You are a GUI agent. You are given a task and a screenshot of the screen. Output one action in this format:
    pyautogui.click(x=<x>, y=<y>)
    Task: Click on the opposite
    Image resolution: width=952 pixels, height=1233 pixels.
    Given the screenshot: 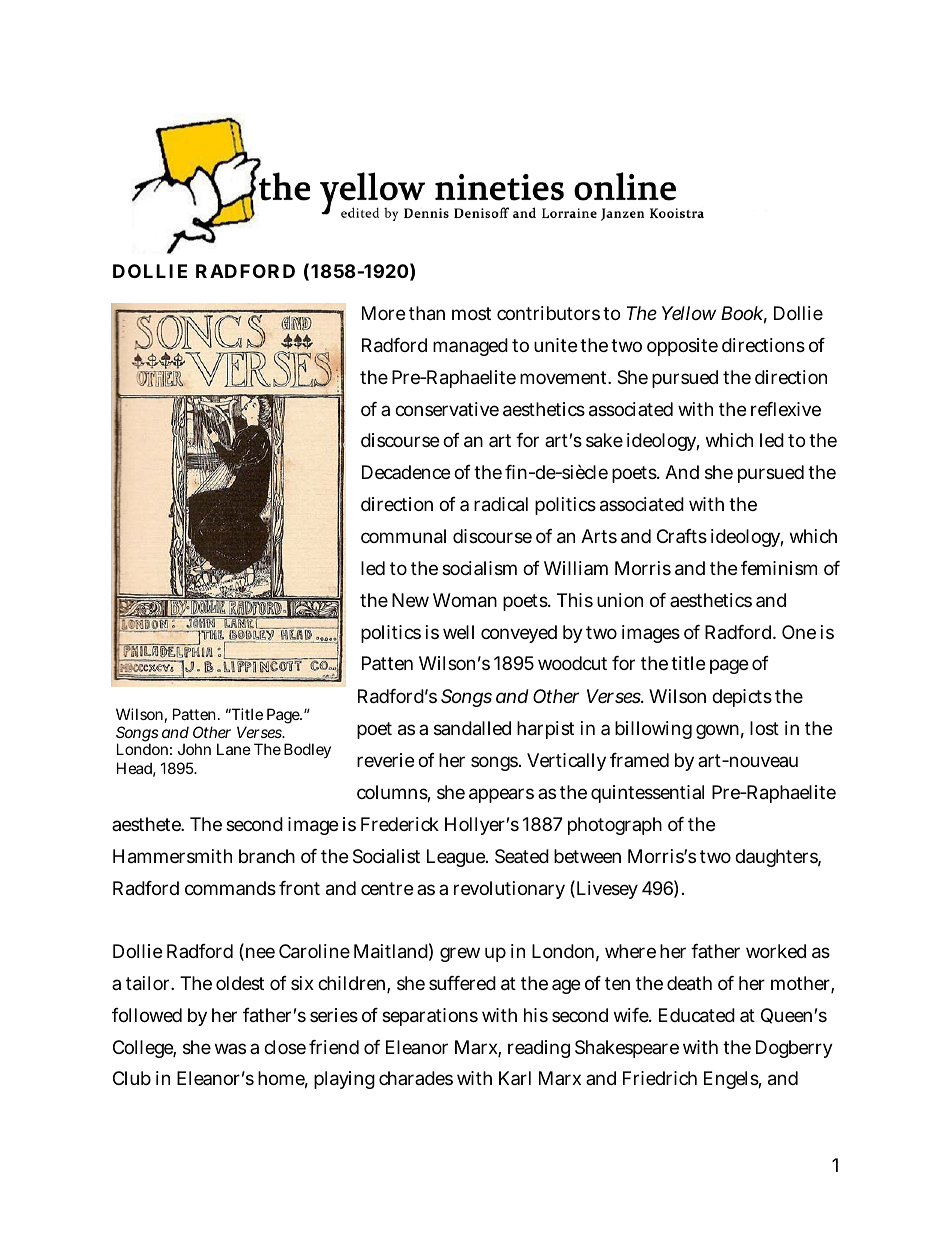 What is the action you would take?
    pyautogui.click(x=682, y=347)
